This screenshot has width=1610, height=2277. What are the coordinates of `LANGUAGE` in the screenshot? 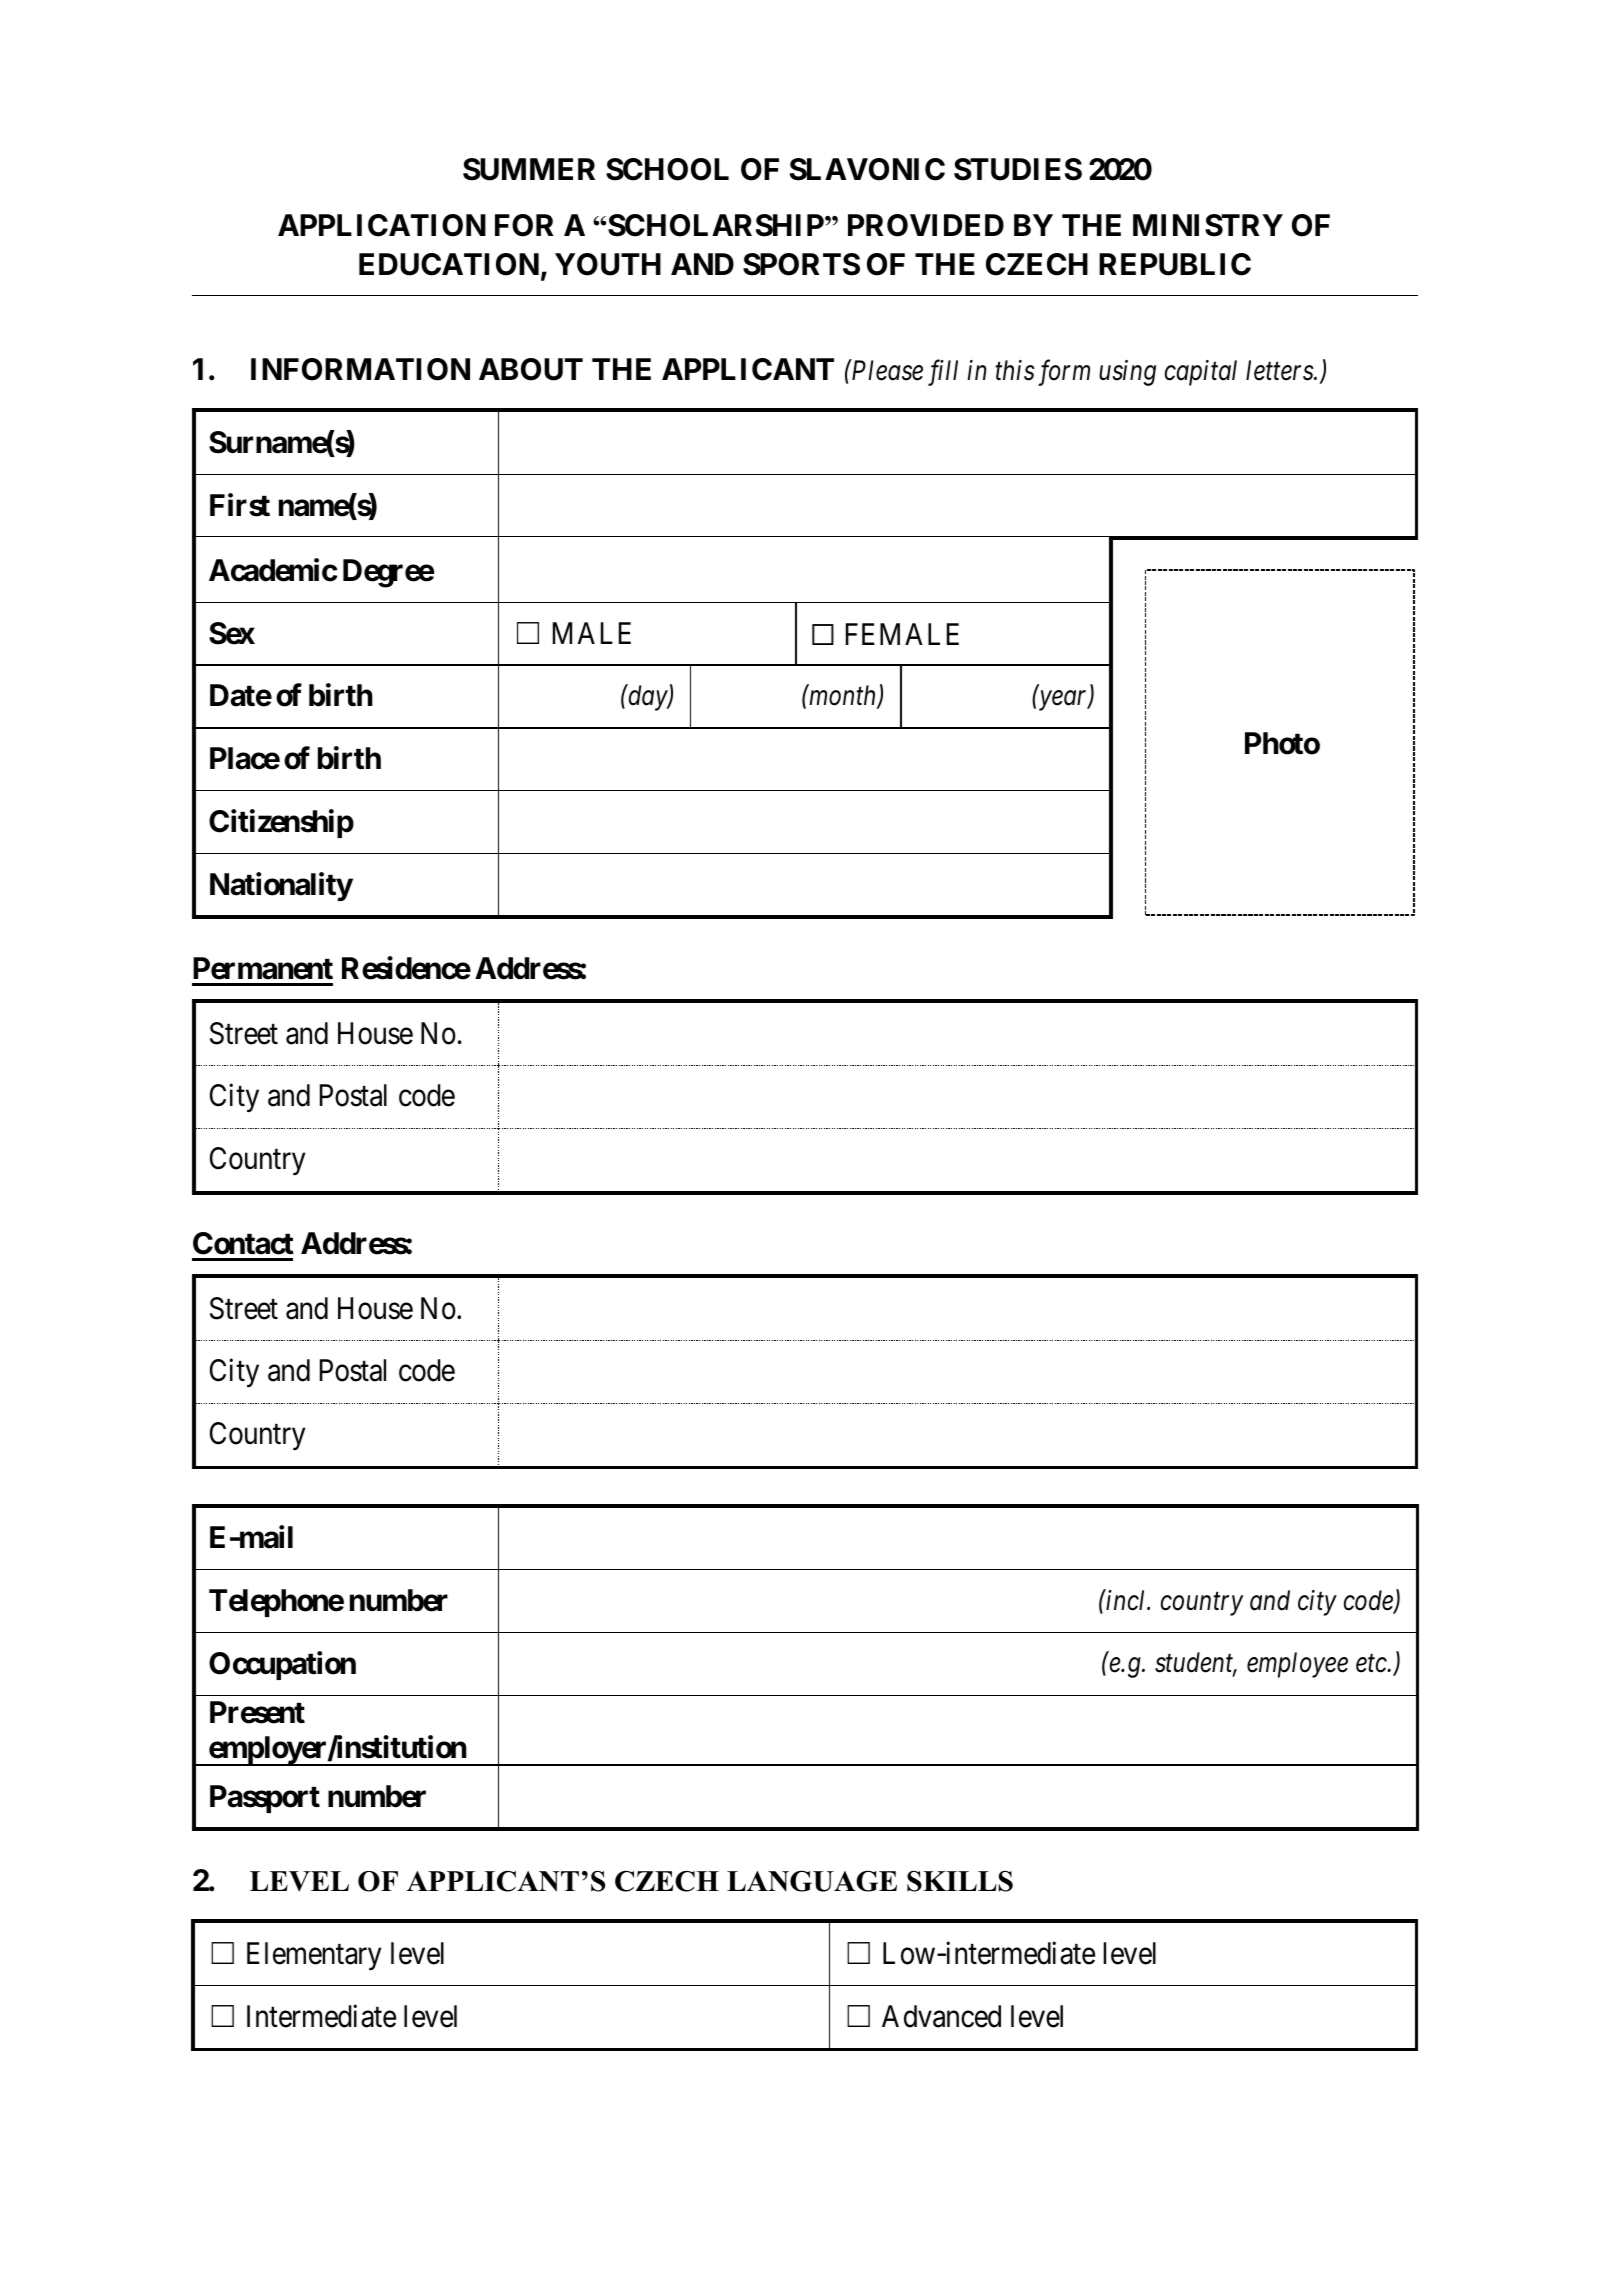 It's located at (812, 1881).
